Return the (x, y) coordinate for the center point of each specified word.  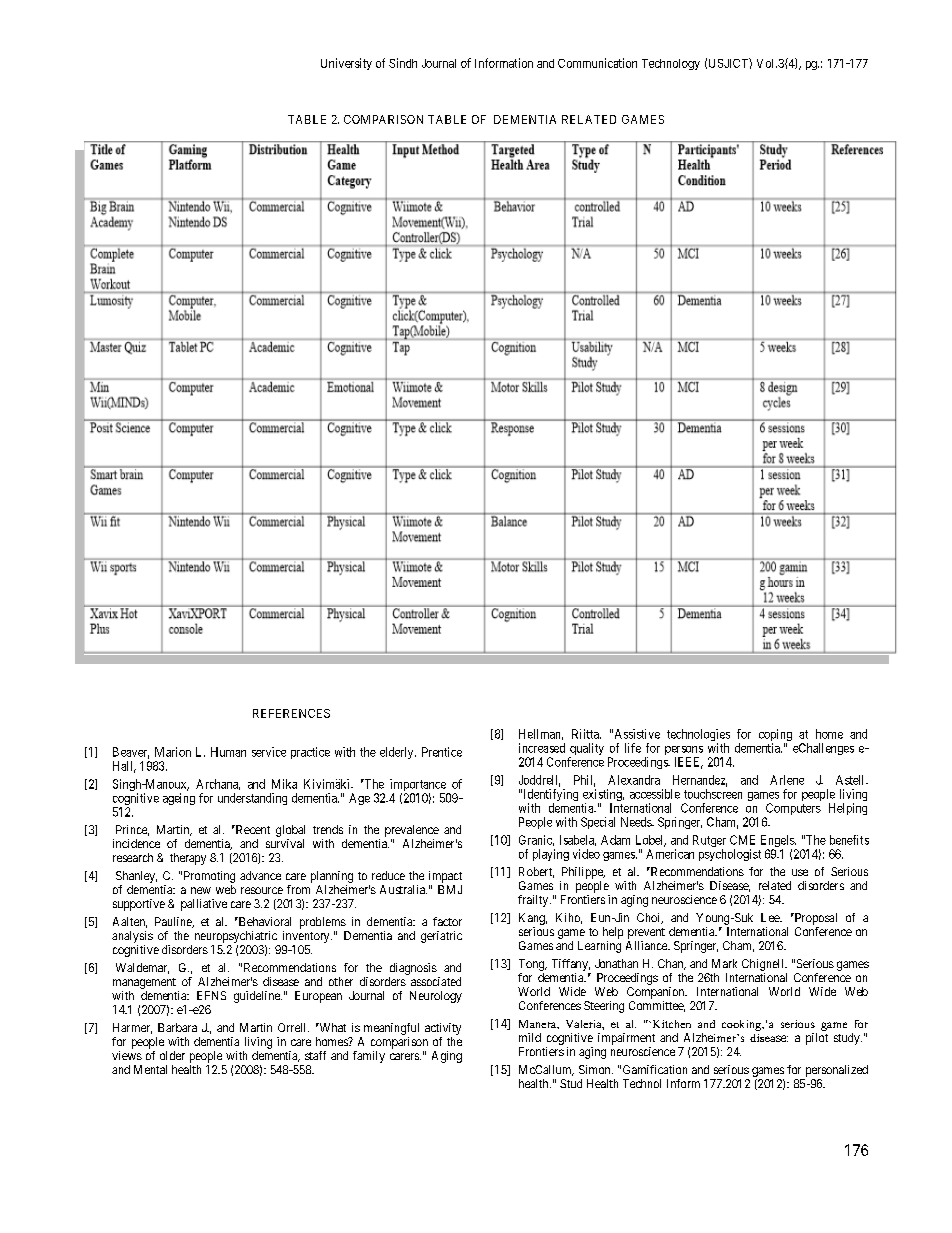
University (346, 64)
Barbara (177, 1027)
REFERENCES (291, 713)
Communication (597, 63)
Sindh (403, 63)
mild (530, 1037)
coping (775, 736)
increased (542, 748)
